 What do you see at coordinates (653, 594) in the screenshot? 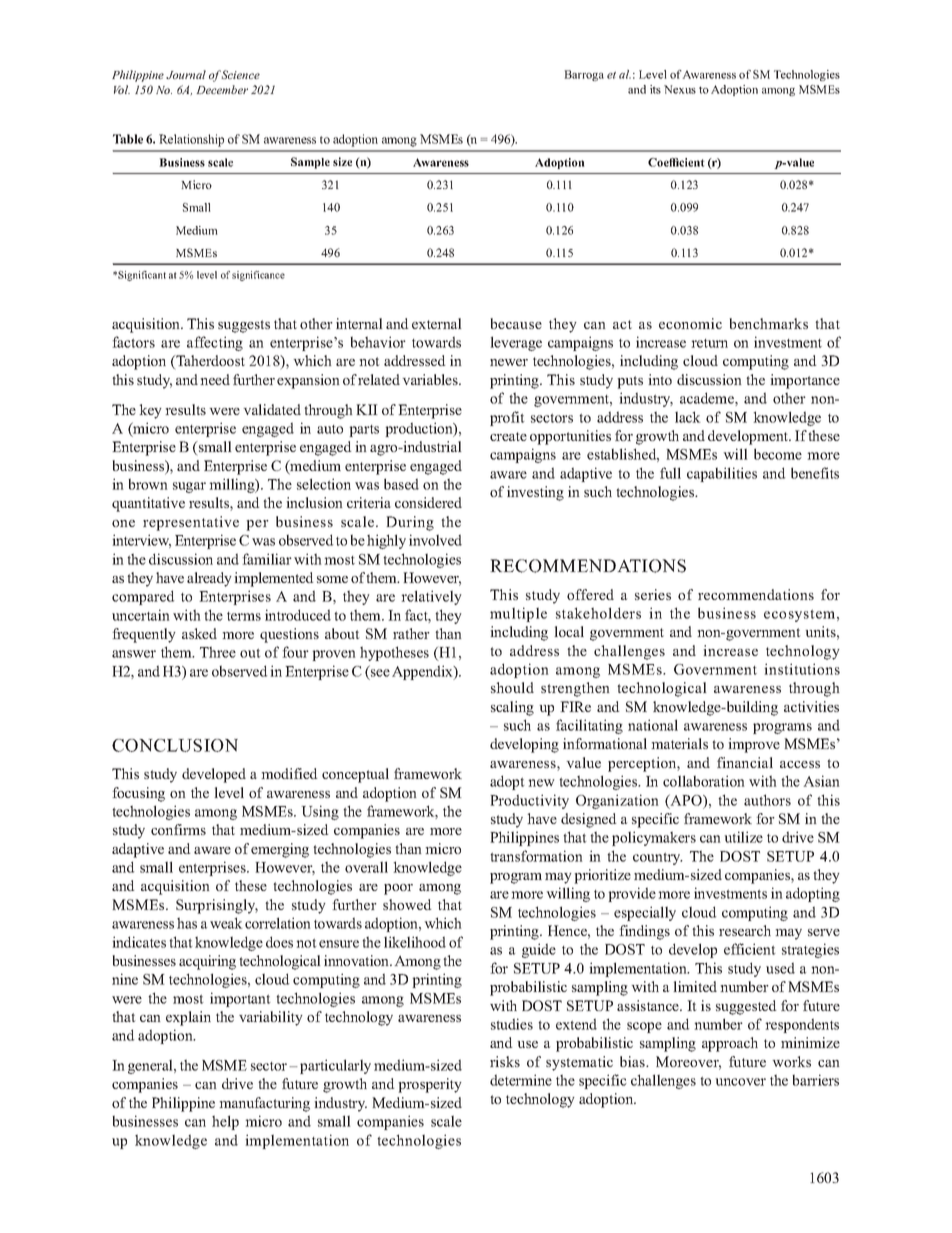
I see `series` at bounding box center [653, 594].
